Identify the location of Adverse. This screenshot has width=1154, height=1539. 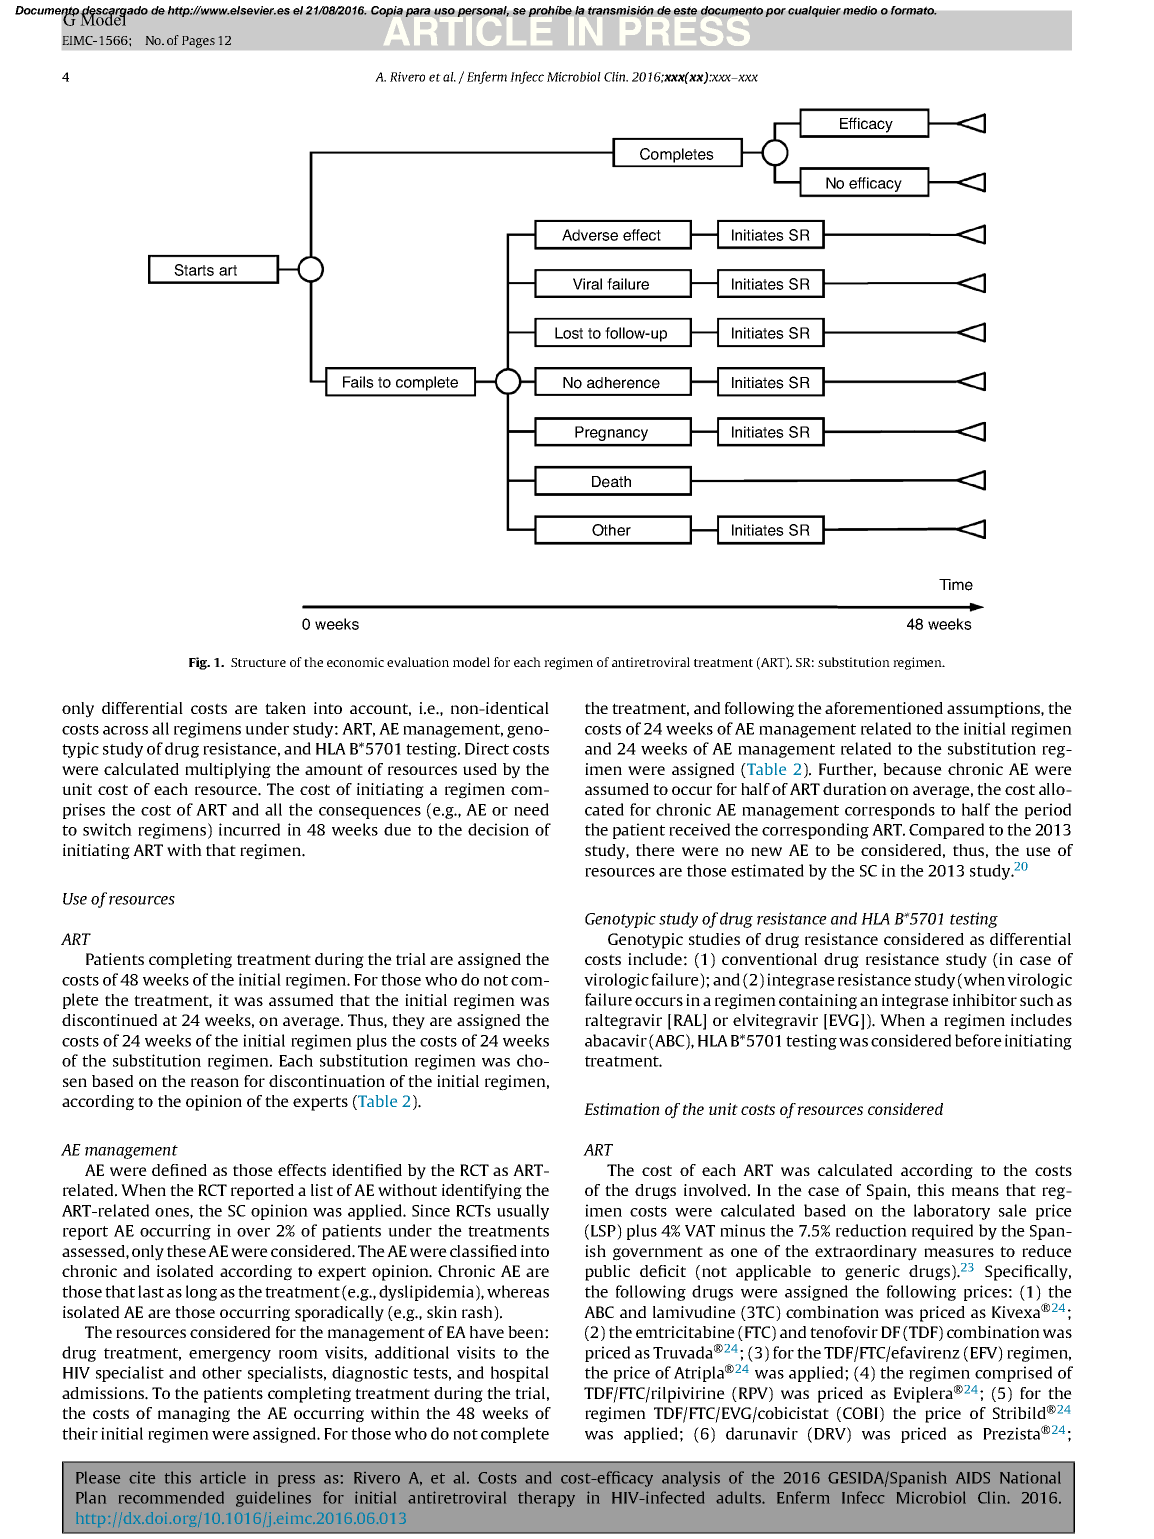
(590, 235).
